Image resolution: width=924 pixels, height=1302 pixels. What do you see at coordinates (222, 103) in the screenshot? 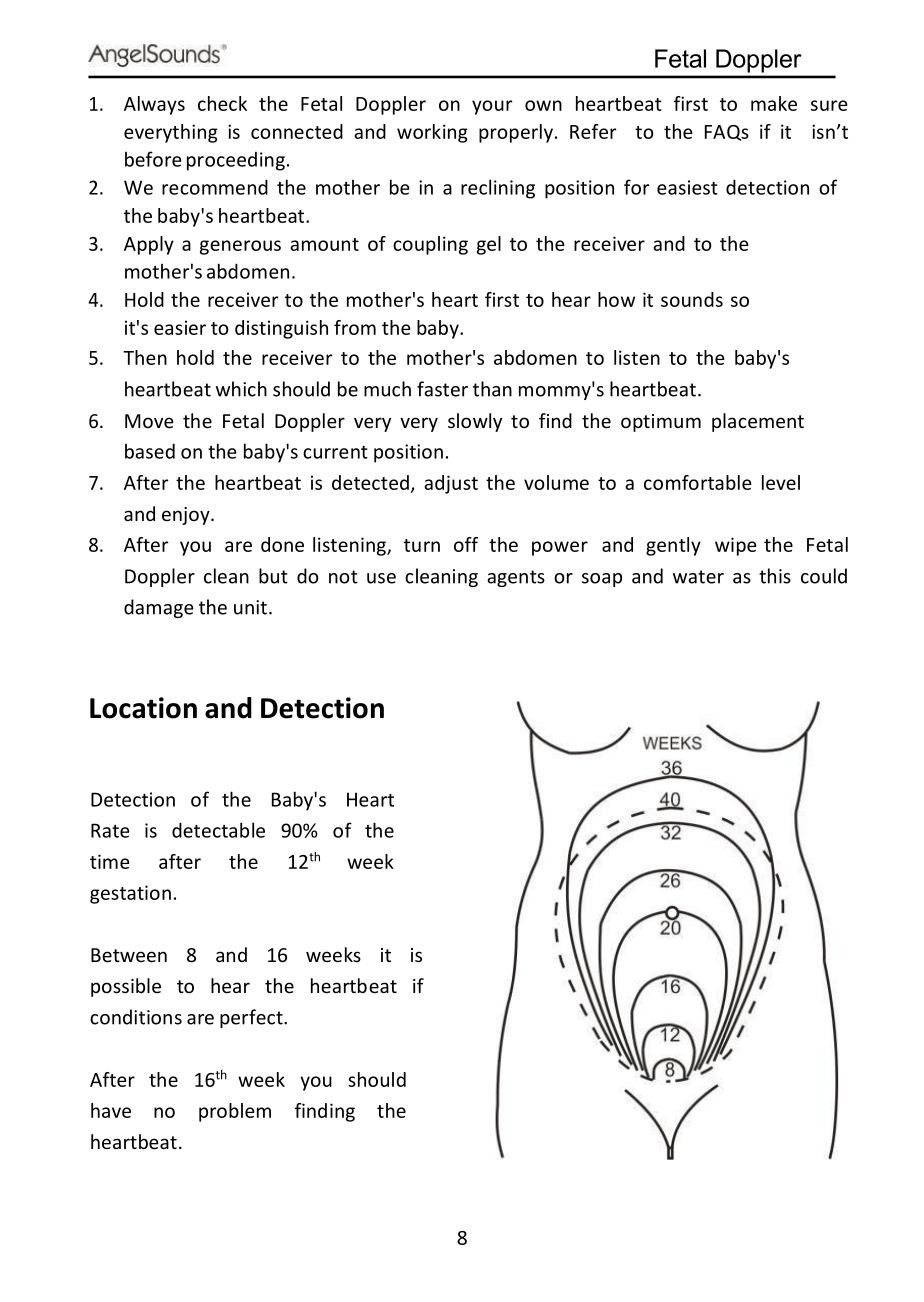
I see `check` at bounding box center [222, 103].
